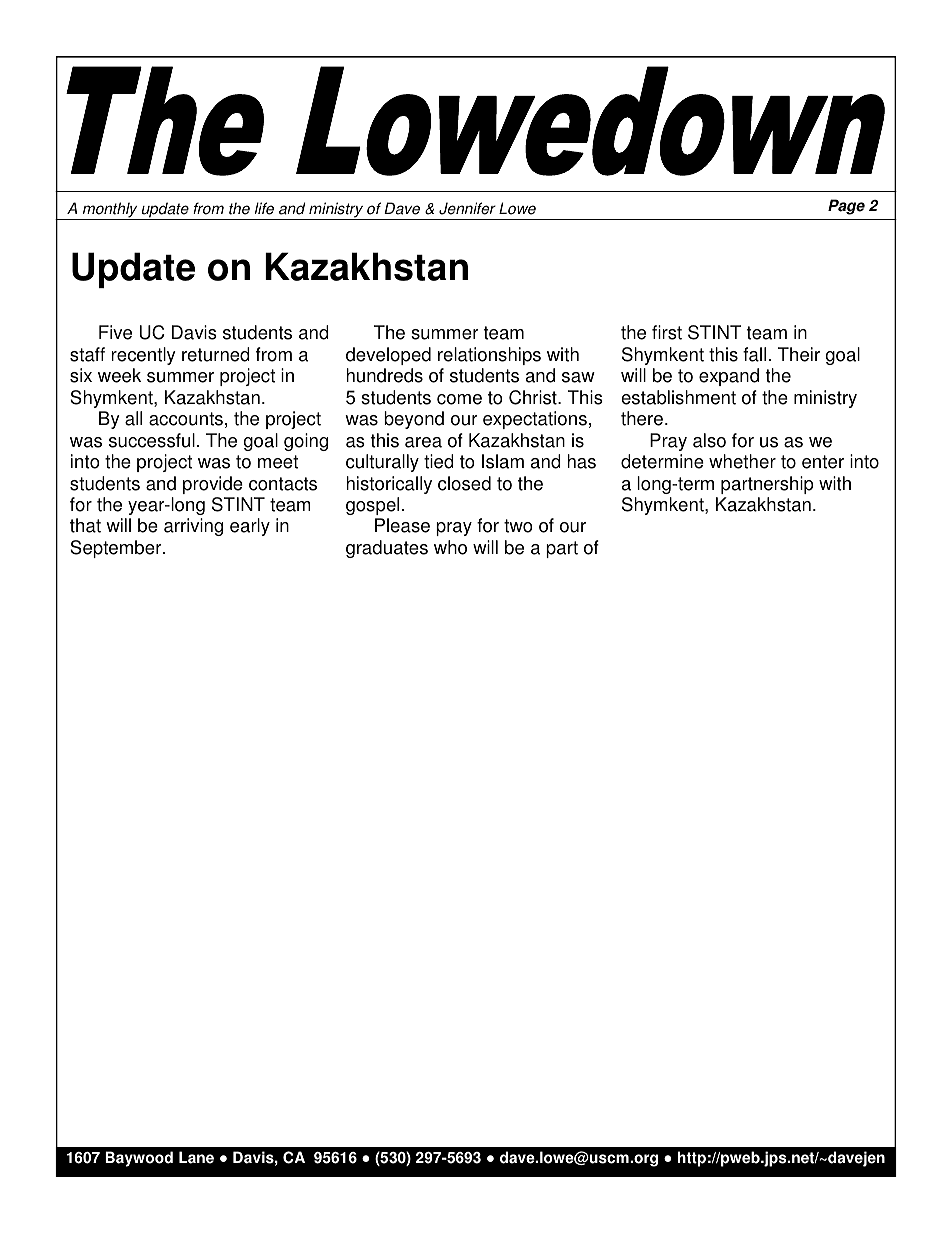 This image has width=952, height=1233. What do you see at coordinates (467, 208) in the image?
I see `Jennifer` at bounding box center [467, 208].
